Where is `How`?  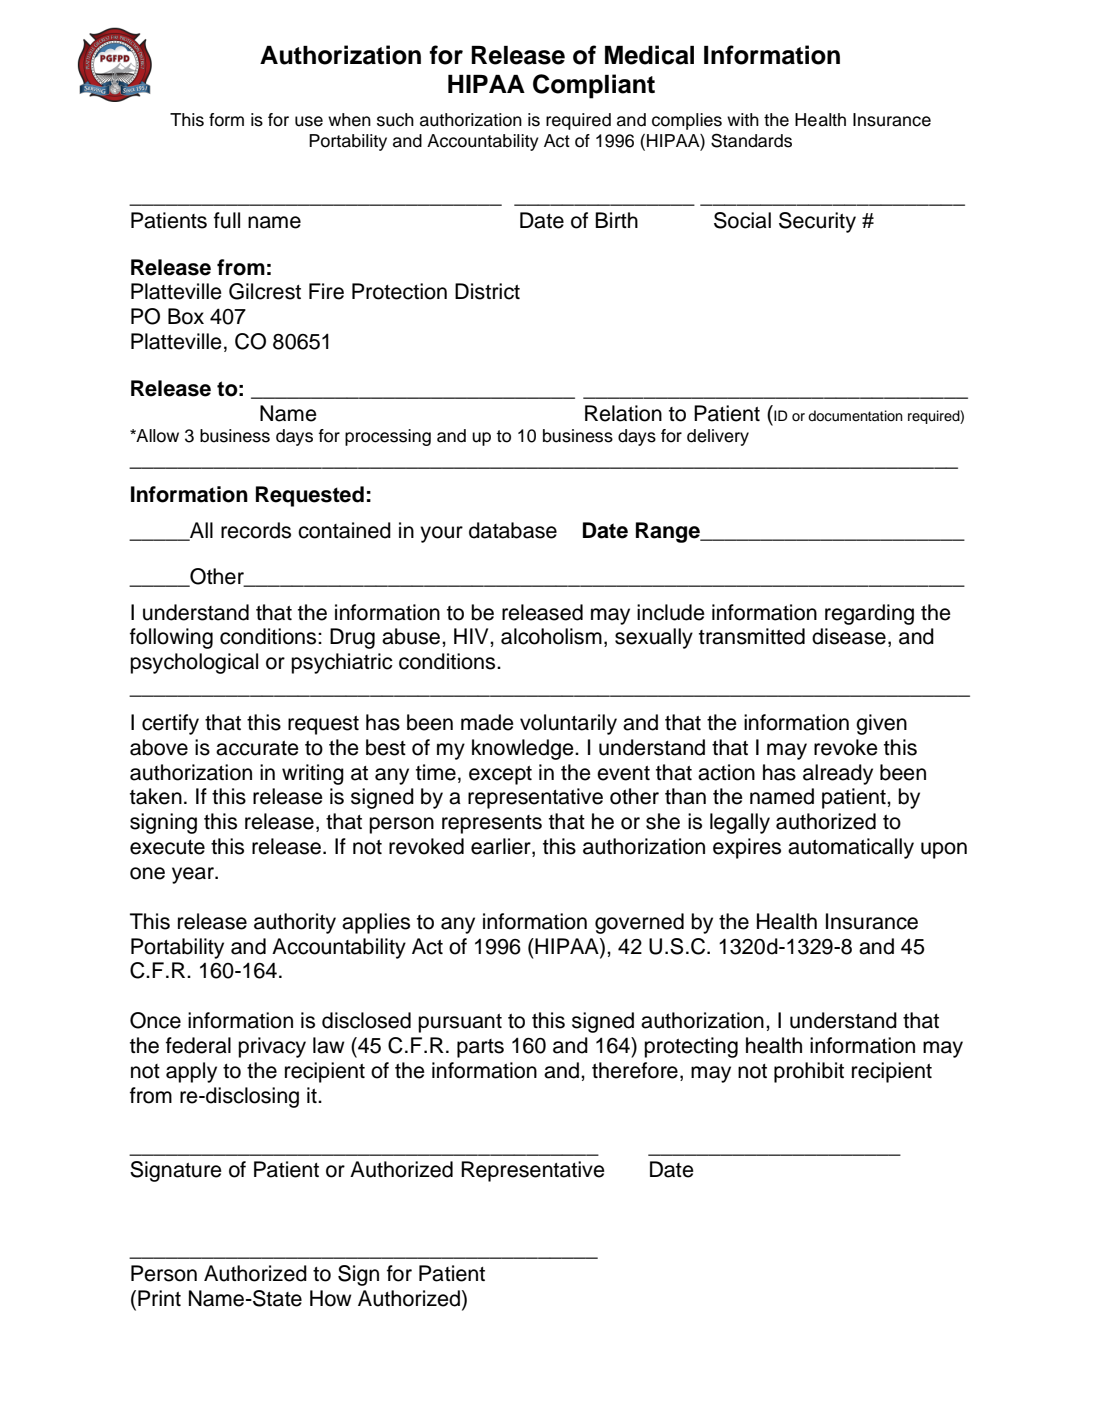 How is located at coordinates (331, 1298).
